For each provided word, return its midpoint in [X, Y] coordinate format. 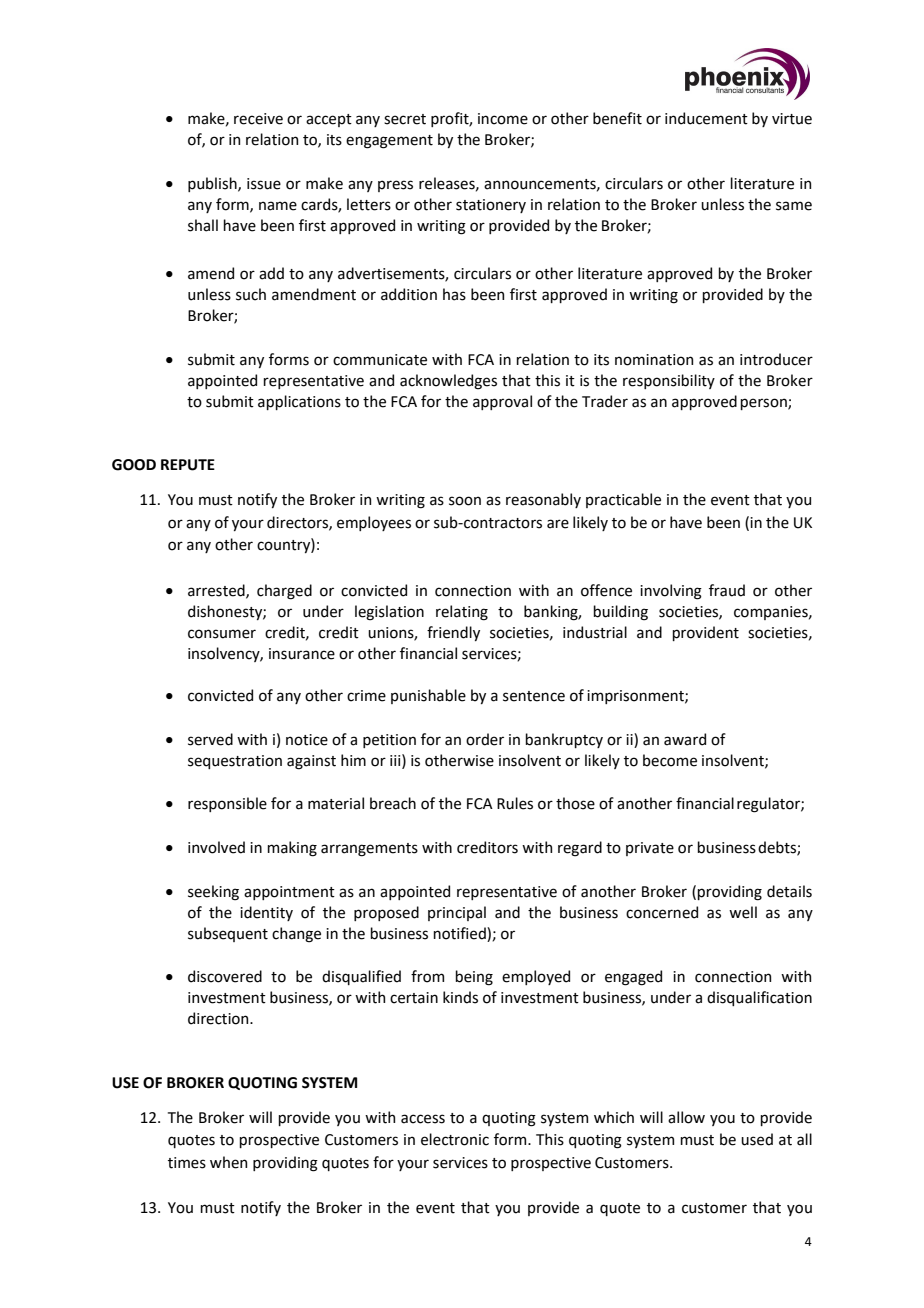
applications [299, 402]
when [228, 1162]
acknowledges [448, 382]
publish [213, 184]
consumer [222, 634]
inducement [706, 118]
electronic [455, 1139]
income [503, 119]
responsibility [669, 381]
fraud [727, 590]
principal [457, 913]
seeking [213, 893]
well [743, 912]
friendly [453, 633]
